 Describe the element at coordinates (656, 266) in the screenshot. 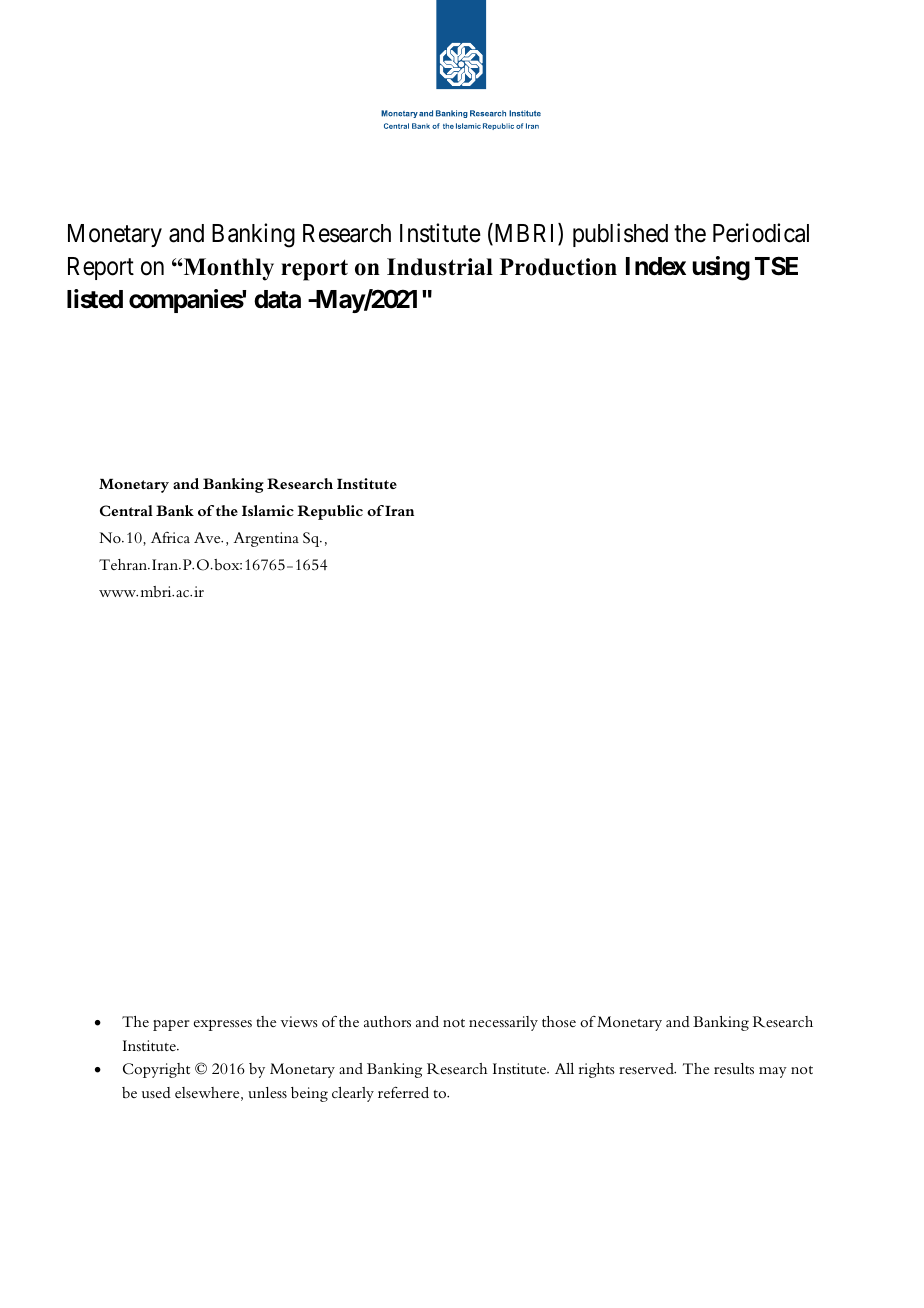

I see `Index` at that location.
